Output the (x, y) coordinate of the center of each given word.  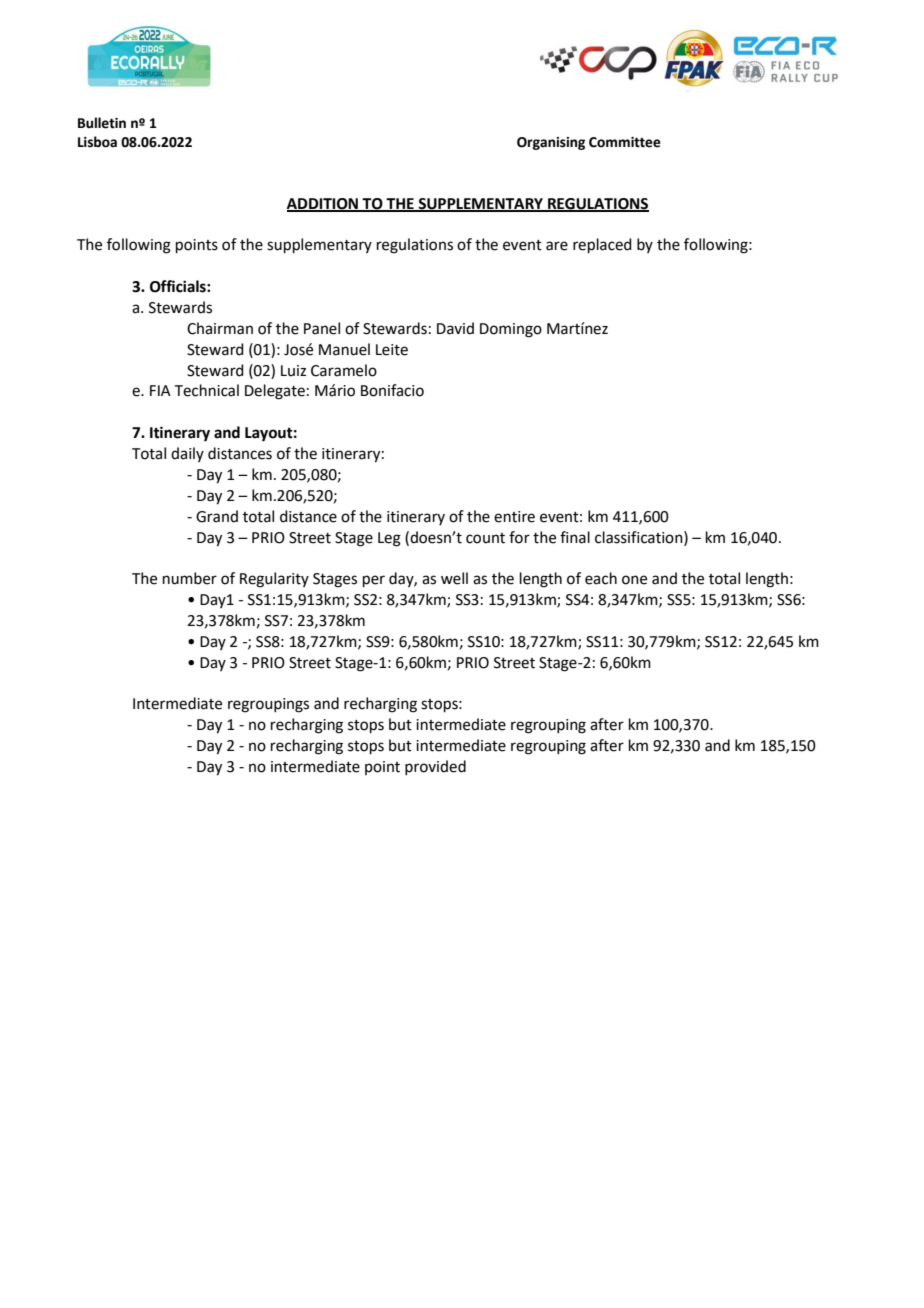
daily (187, 454)
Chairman (220, 328)
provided (435, 767)
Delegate (275, 392)
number (190, 578)
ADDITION (324, 204)
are (557, 246)
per (374, 581)
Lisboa (97, 142)
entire (514, 517)
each (601, 578)
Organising (551, 143)
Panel (322, 328)
